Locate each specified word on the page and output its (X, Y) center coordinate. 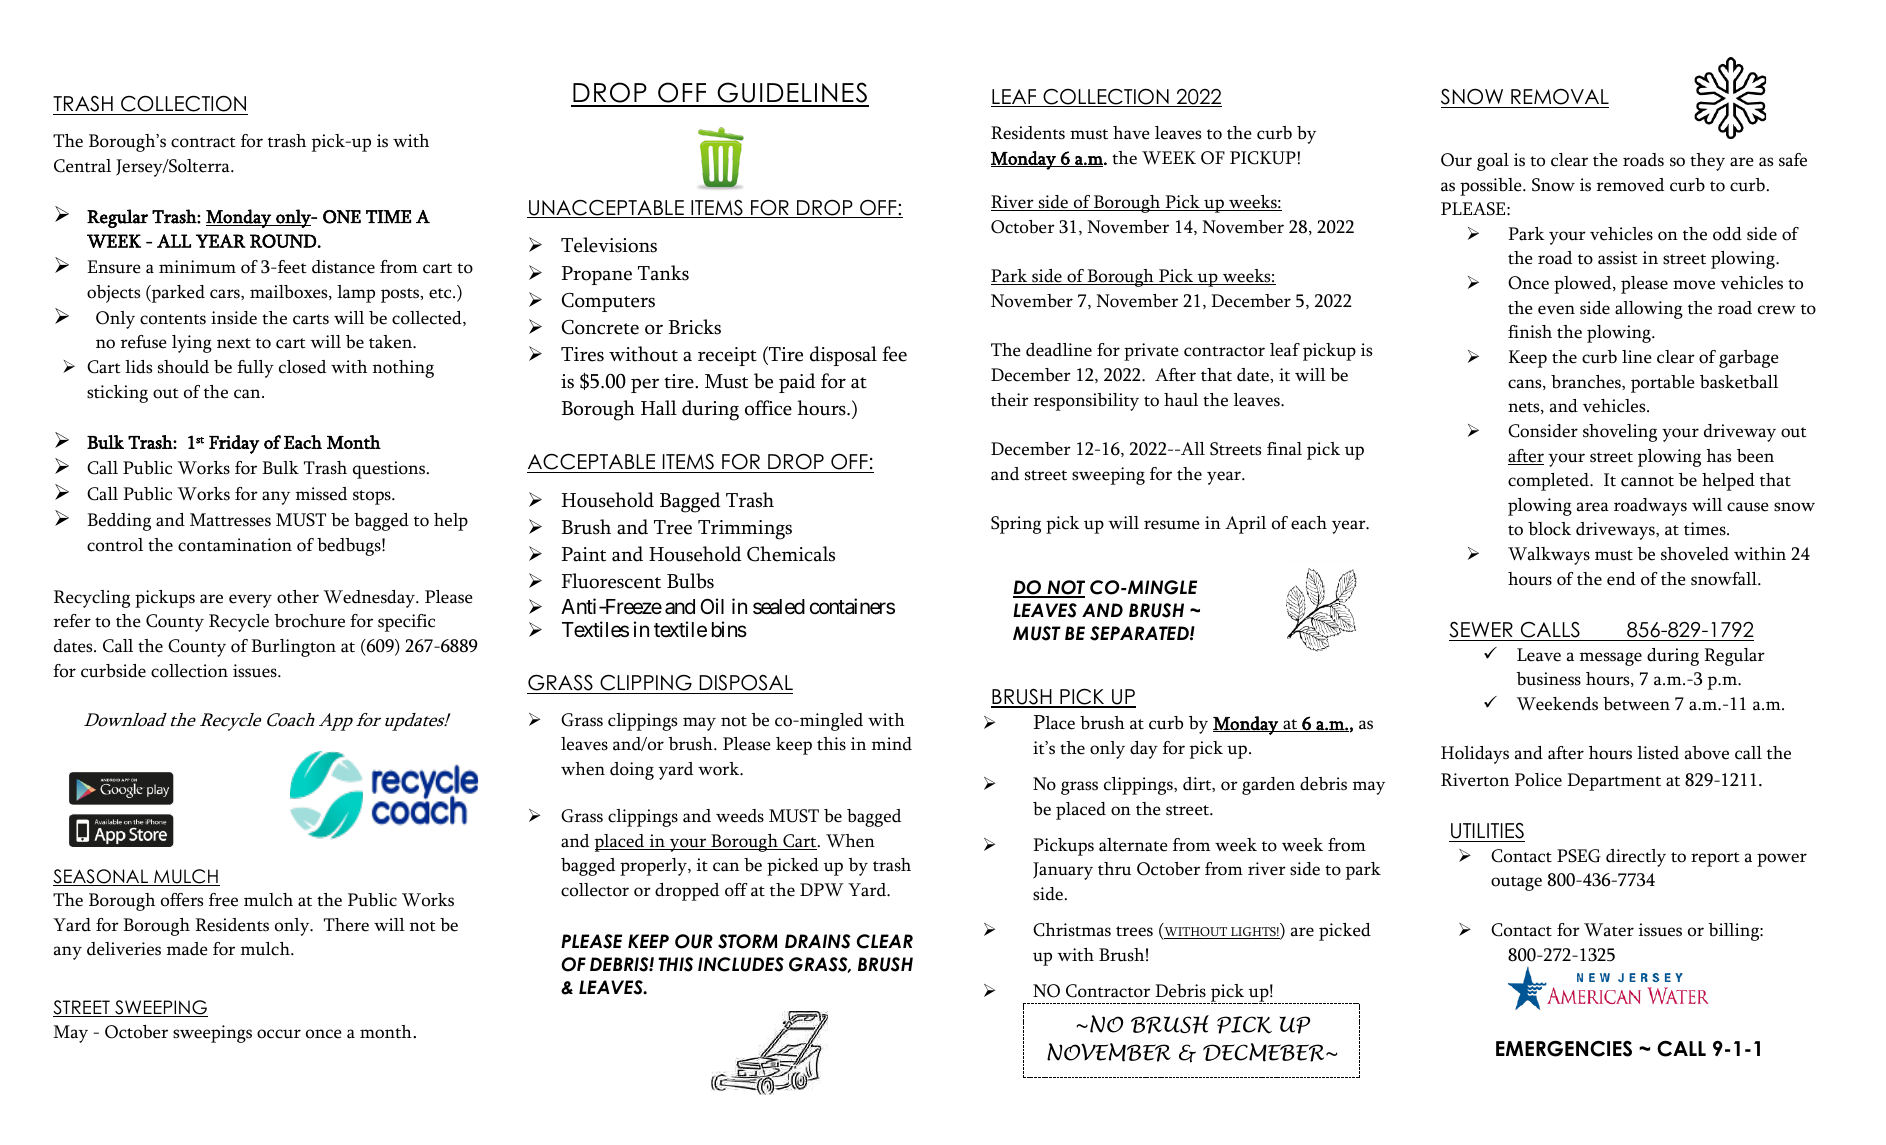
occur (279, 1034)
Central (82, 166)
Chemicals (791, 554)
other (298, 597)
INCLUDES (741, 964)
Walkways (1549, 556)
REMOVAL (1559, 98)
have (1131, 133)
